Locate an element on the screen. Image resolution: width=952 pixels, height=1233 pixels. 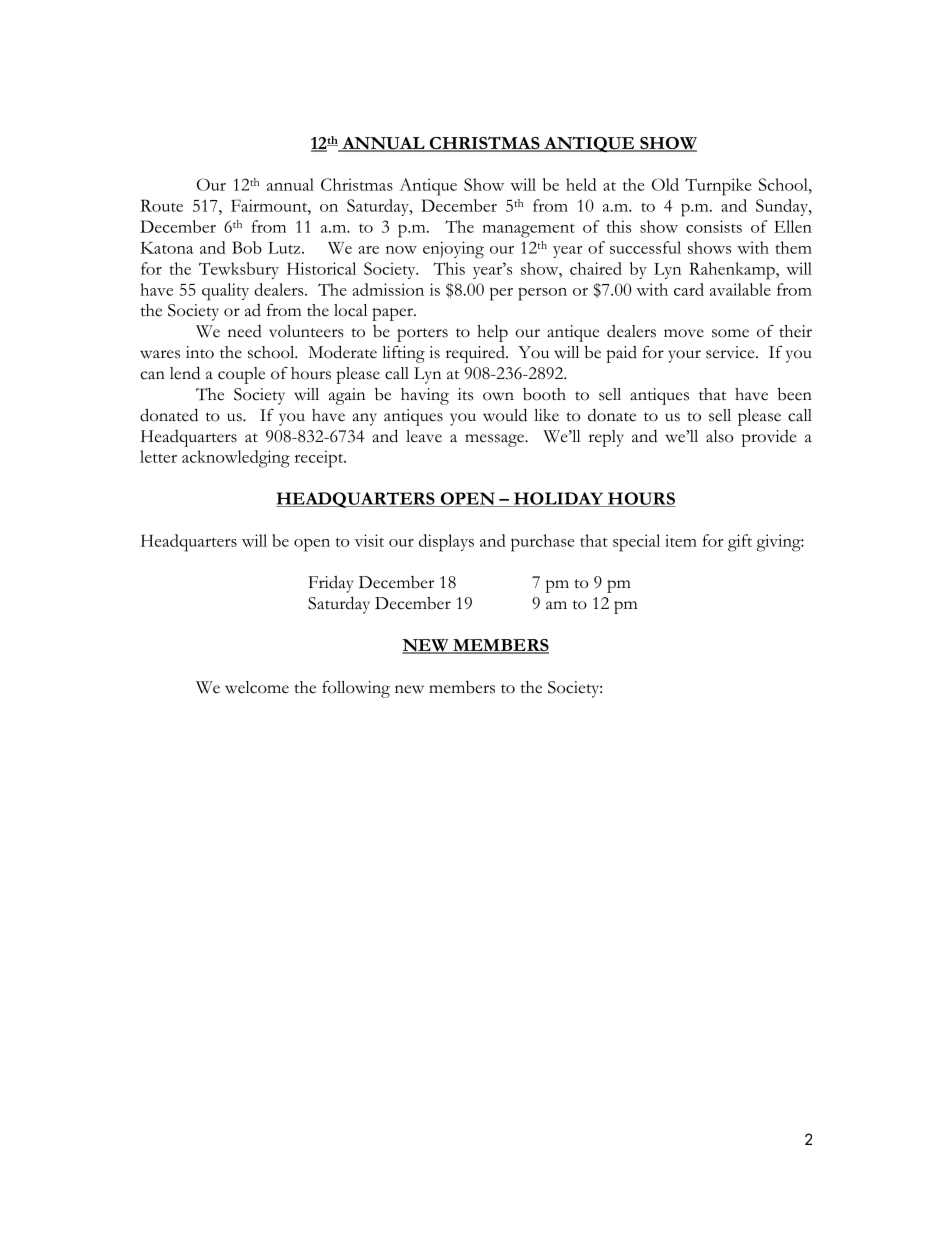
help is located at coordinates (492, 333).
